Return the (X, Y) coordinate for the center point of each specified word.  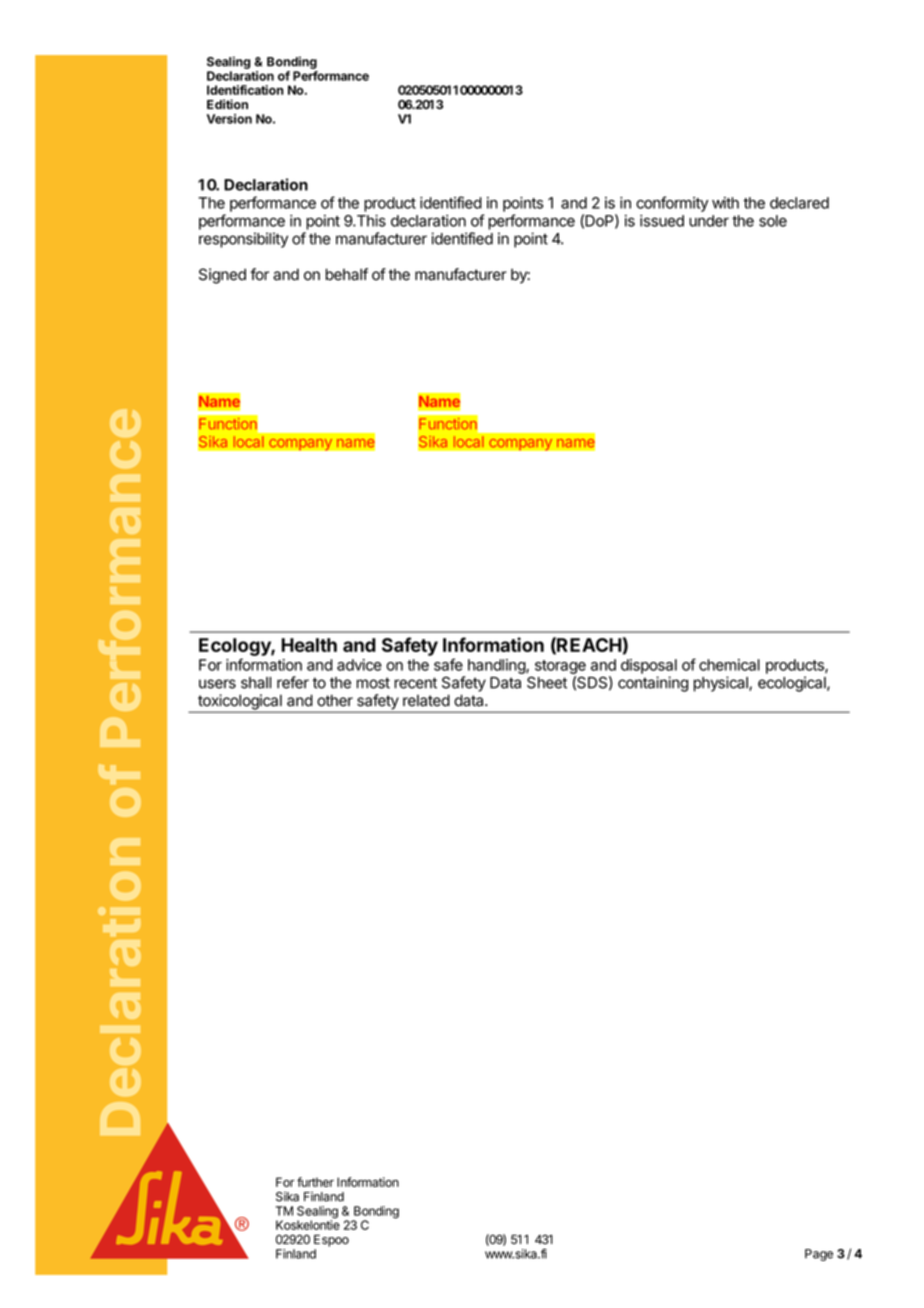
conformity (672, 204)
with (725, 203)
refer (293, 682)
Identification (245, 90)
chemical (729, 665)
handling (497, 666)
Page (819, 1255)
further (315, 1182)
